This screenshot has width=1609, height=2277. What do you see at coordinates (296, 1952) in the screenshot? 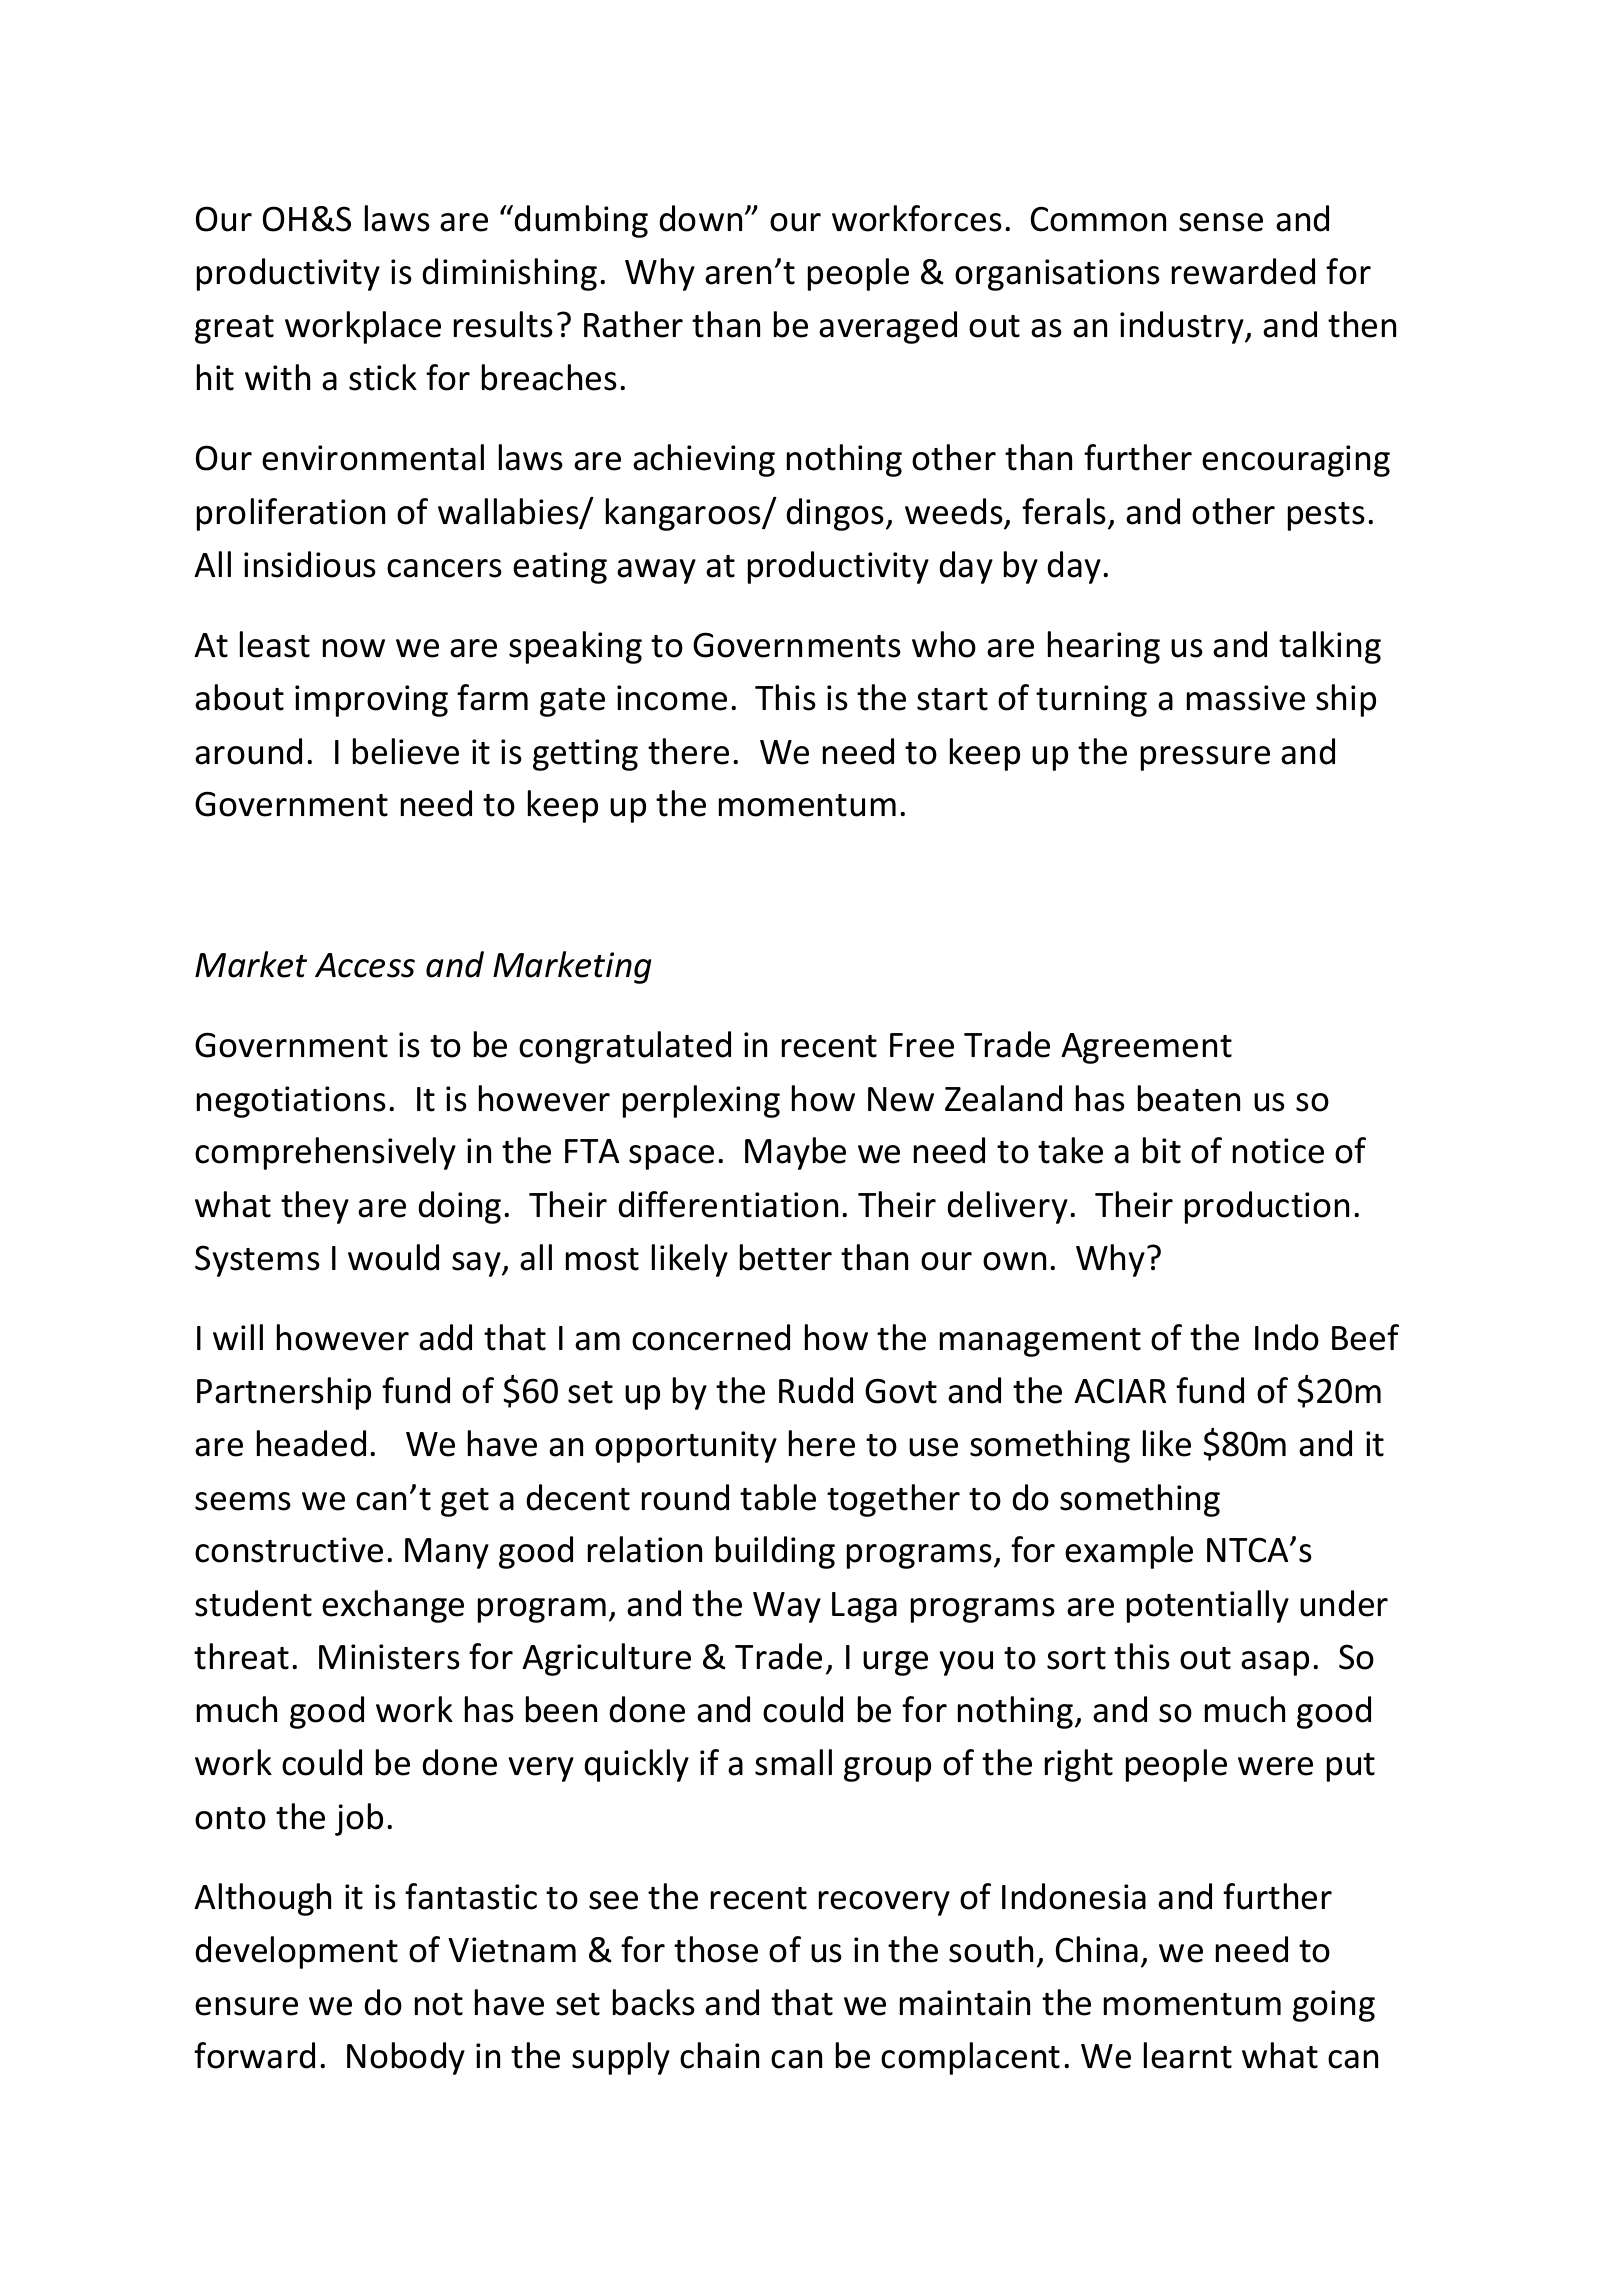
I see `development` at bounding box center [296, 1952].
